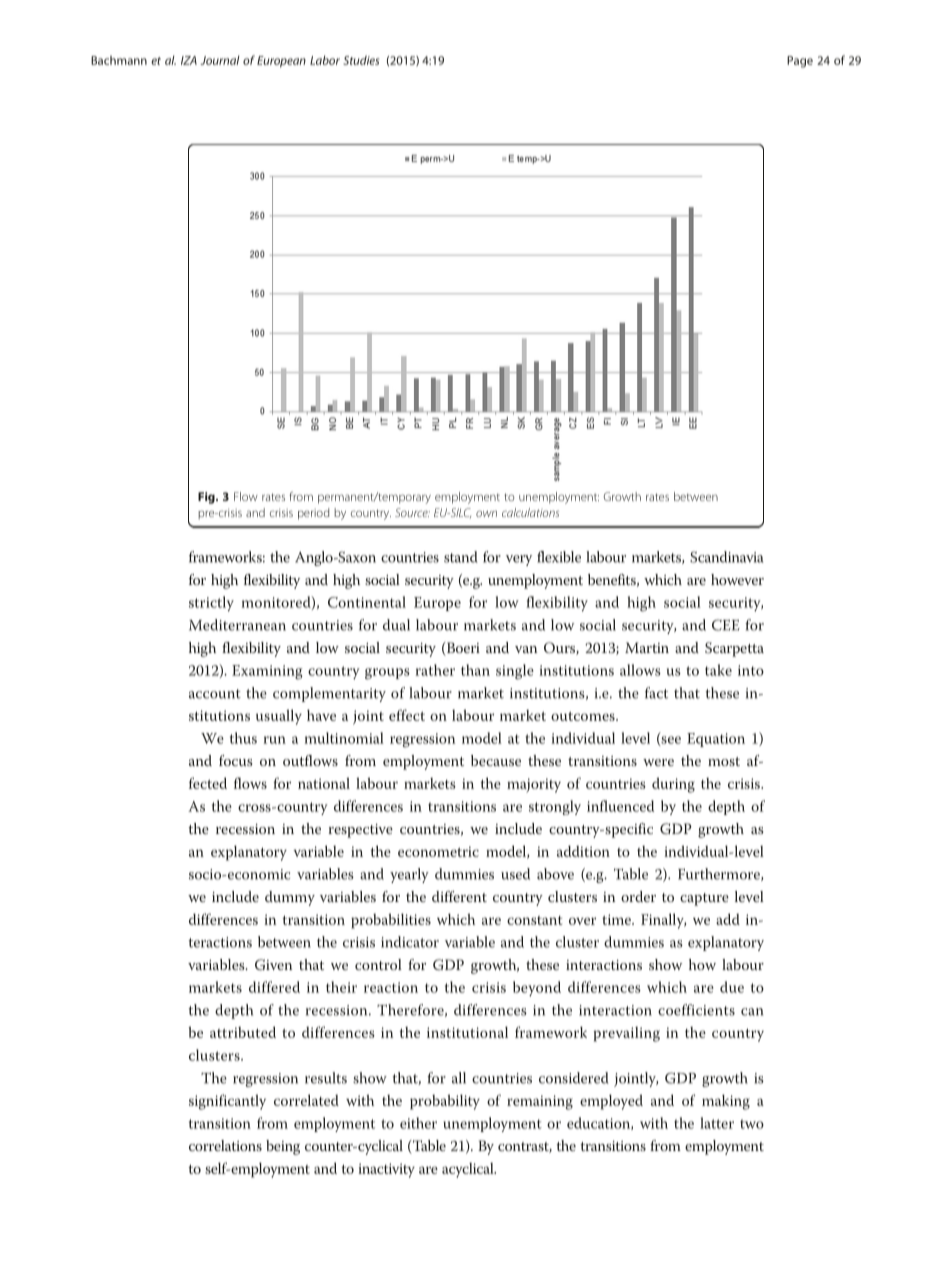  Describe the element at coordinates (225, 1145) in the screenshot. I see `correlations` at that location.
